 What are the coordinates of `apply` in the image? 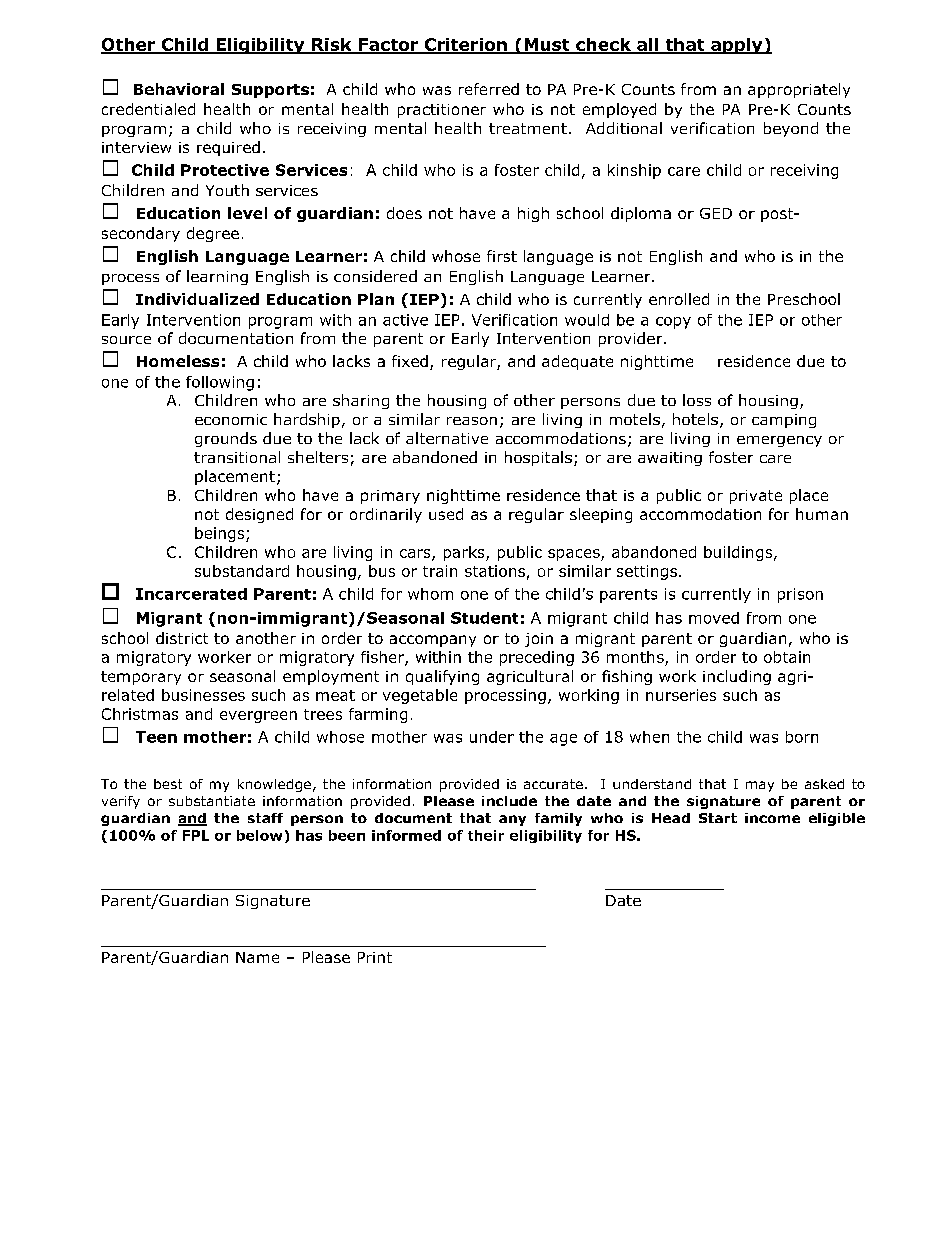 It's located at (737, 46).
